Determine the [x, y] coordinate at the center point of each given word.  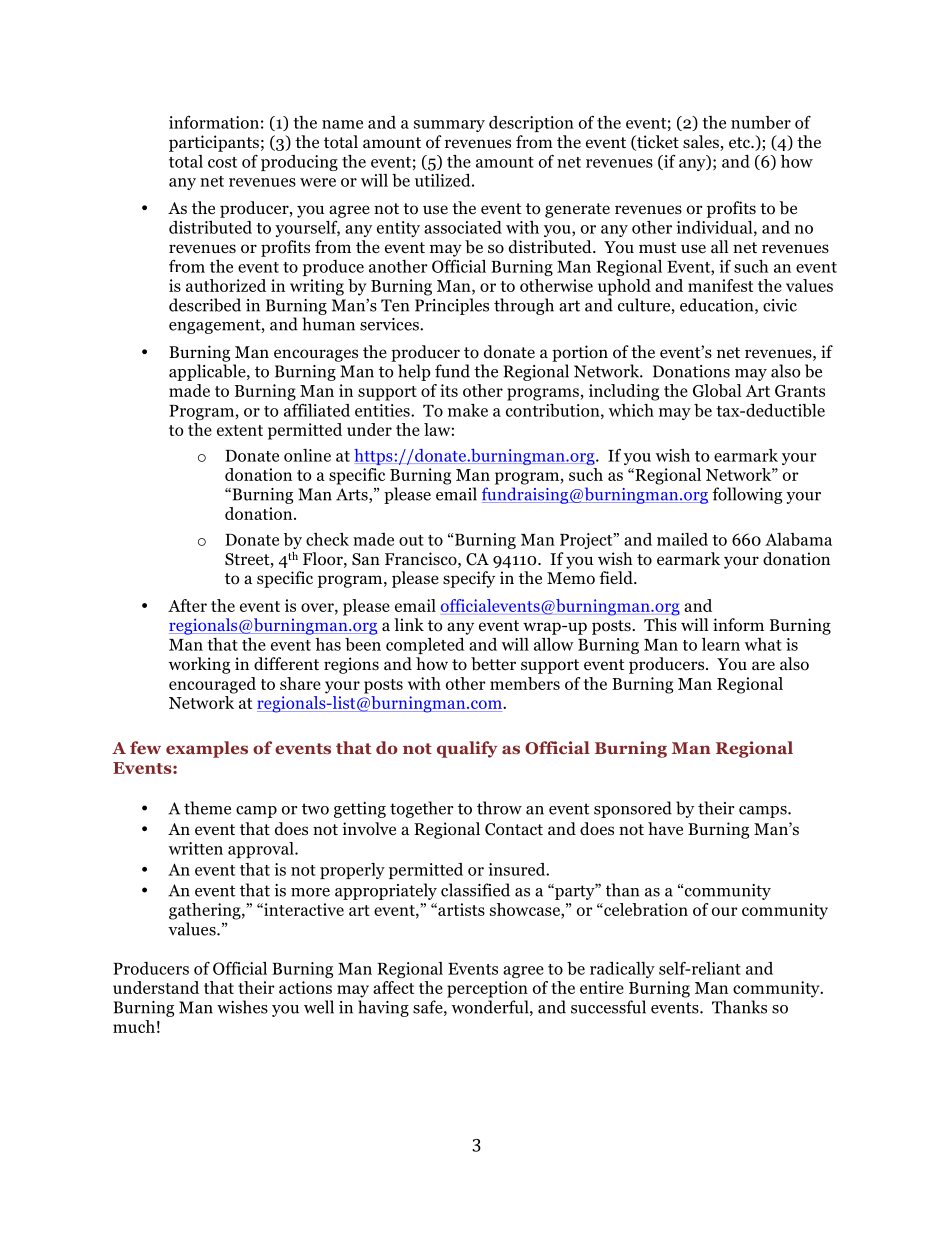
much [134, 1026]
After [187, 605]
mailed [682, 539]
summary [449, 126]
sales [702, 143]
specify [469, 579]
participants [214, 143]
